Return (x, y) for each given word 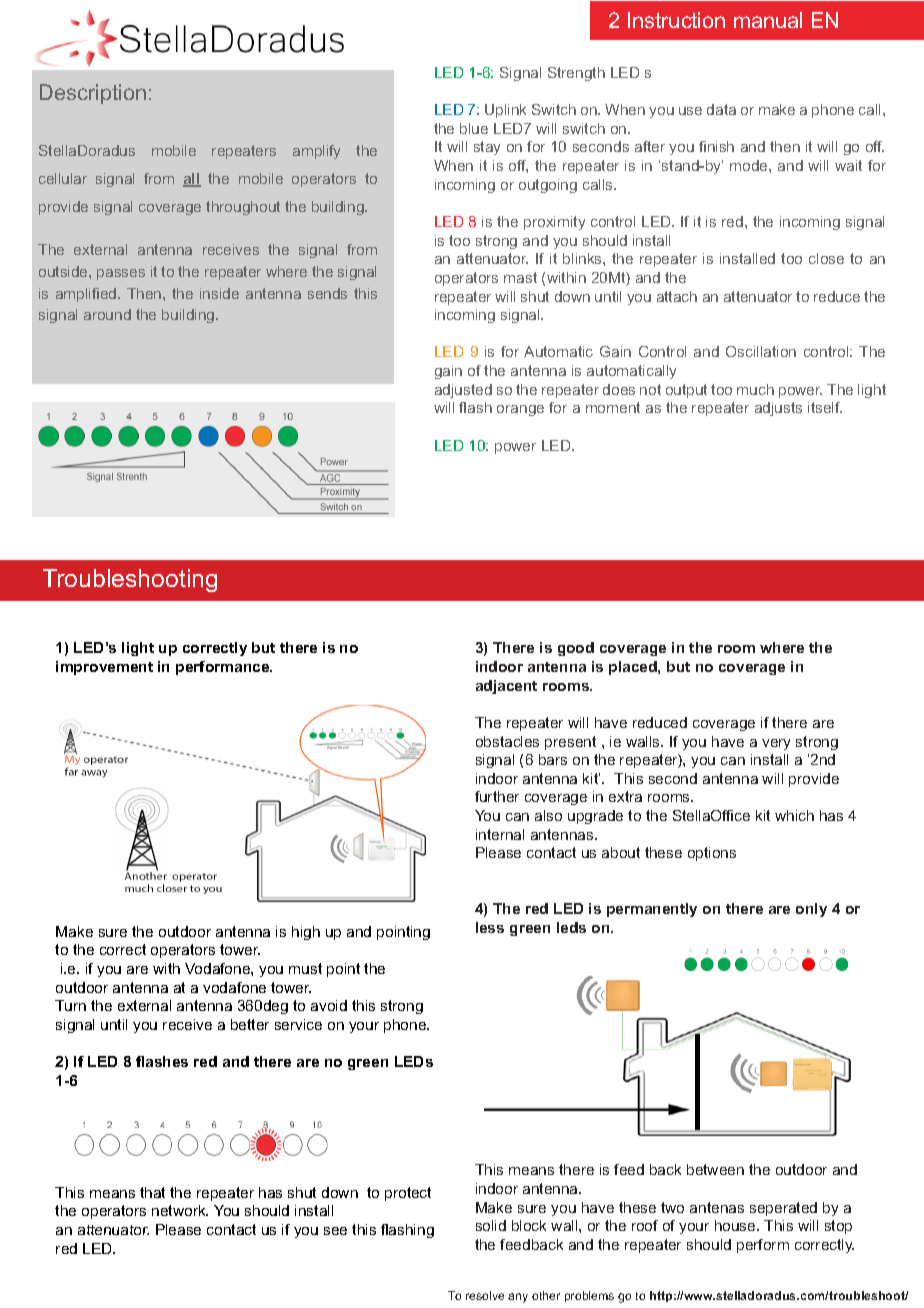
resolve (485, 1295)
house (736, 1225)
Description (93, 94)
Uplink (505, 111)
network (180, 1210)
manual (768, 20)
